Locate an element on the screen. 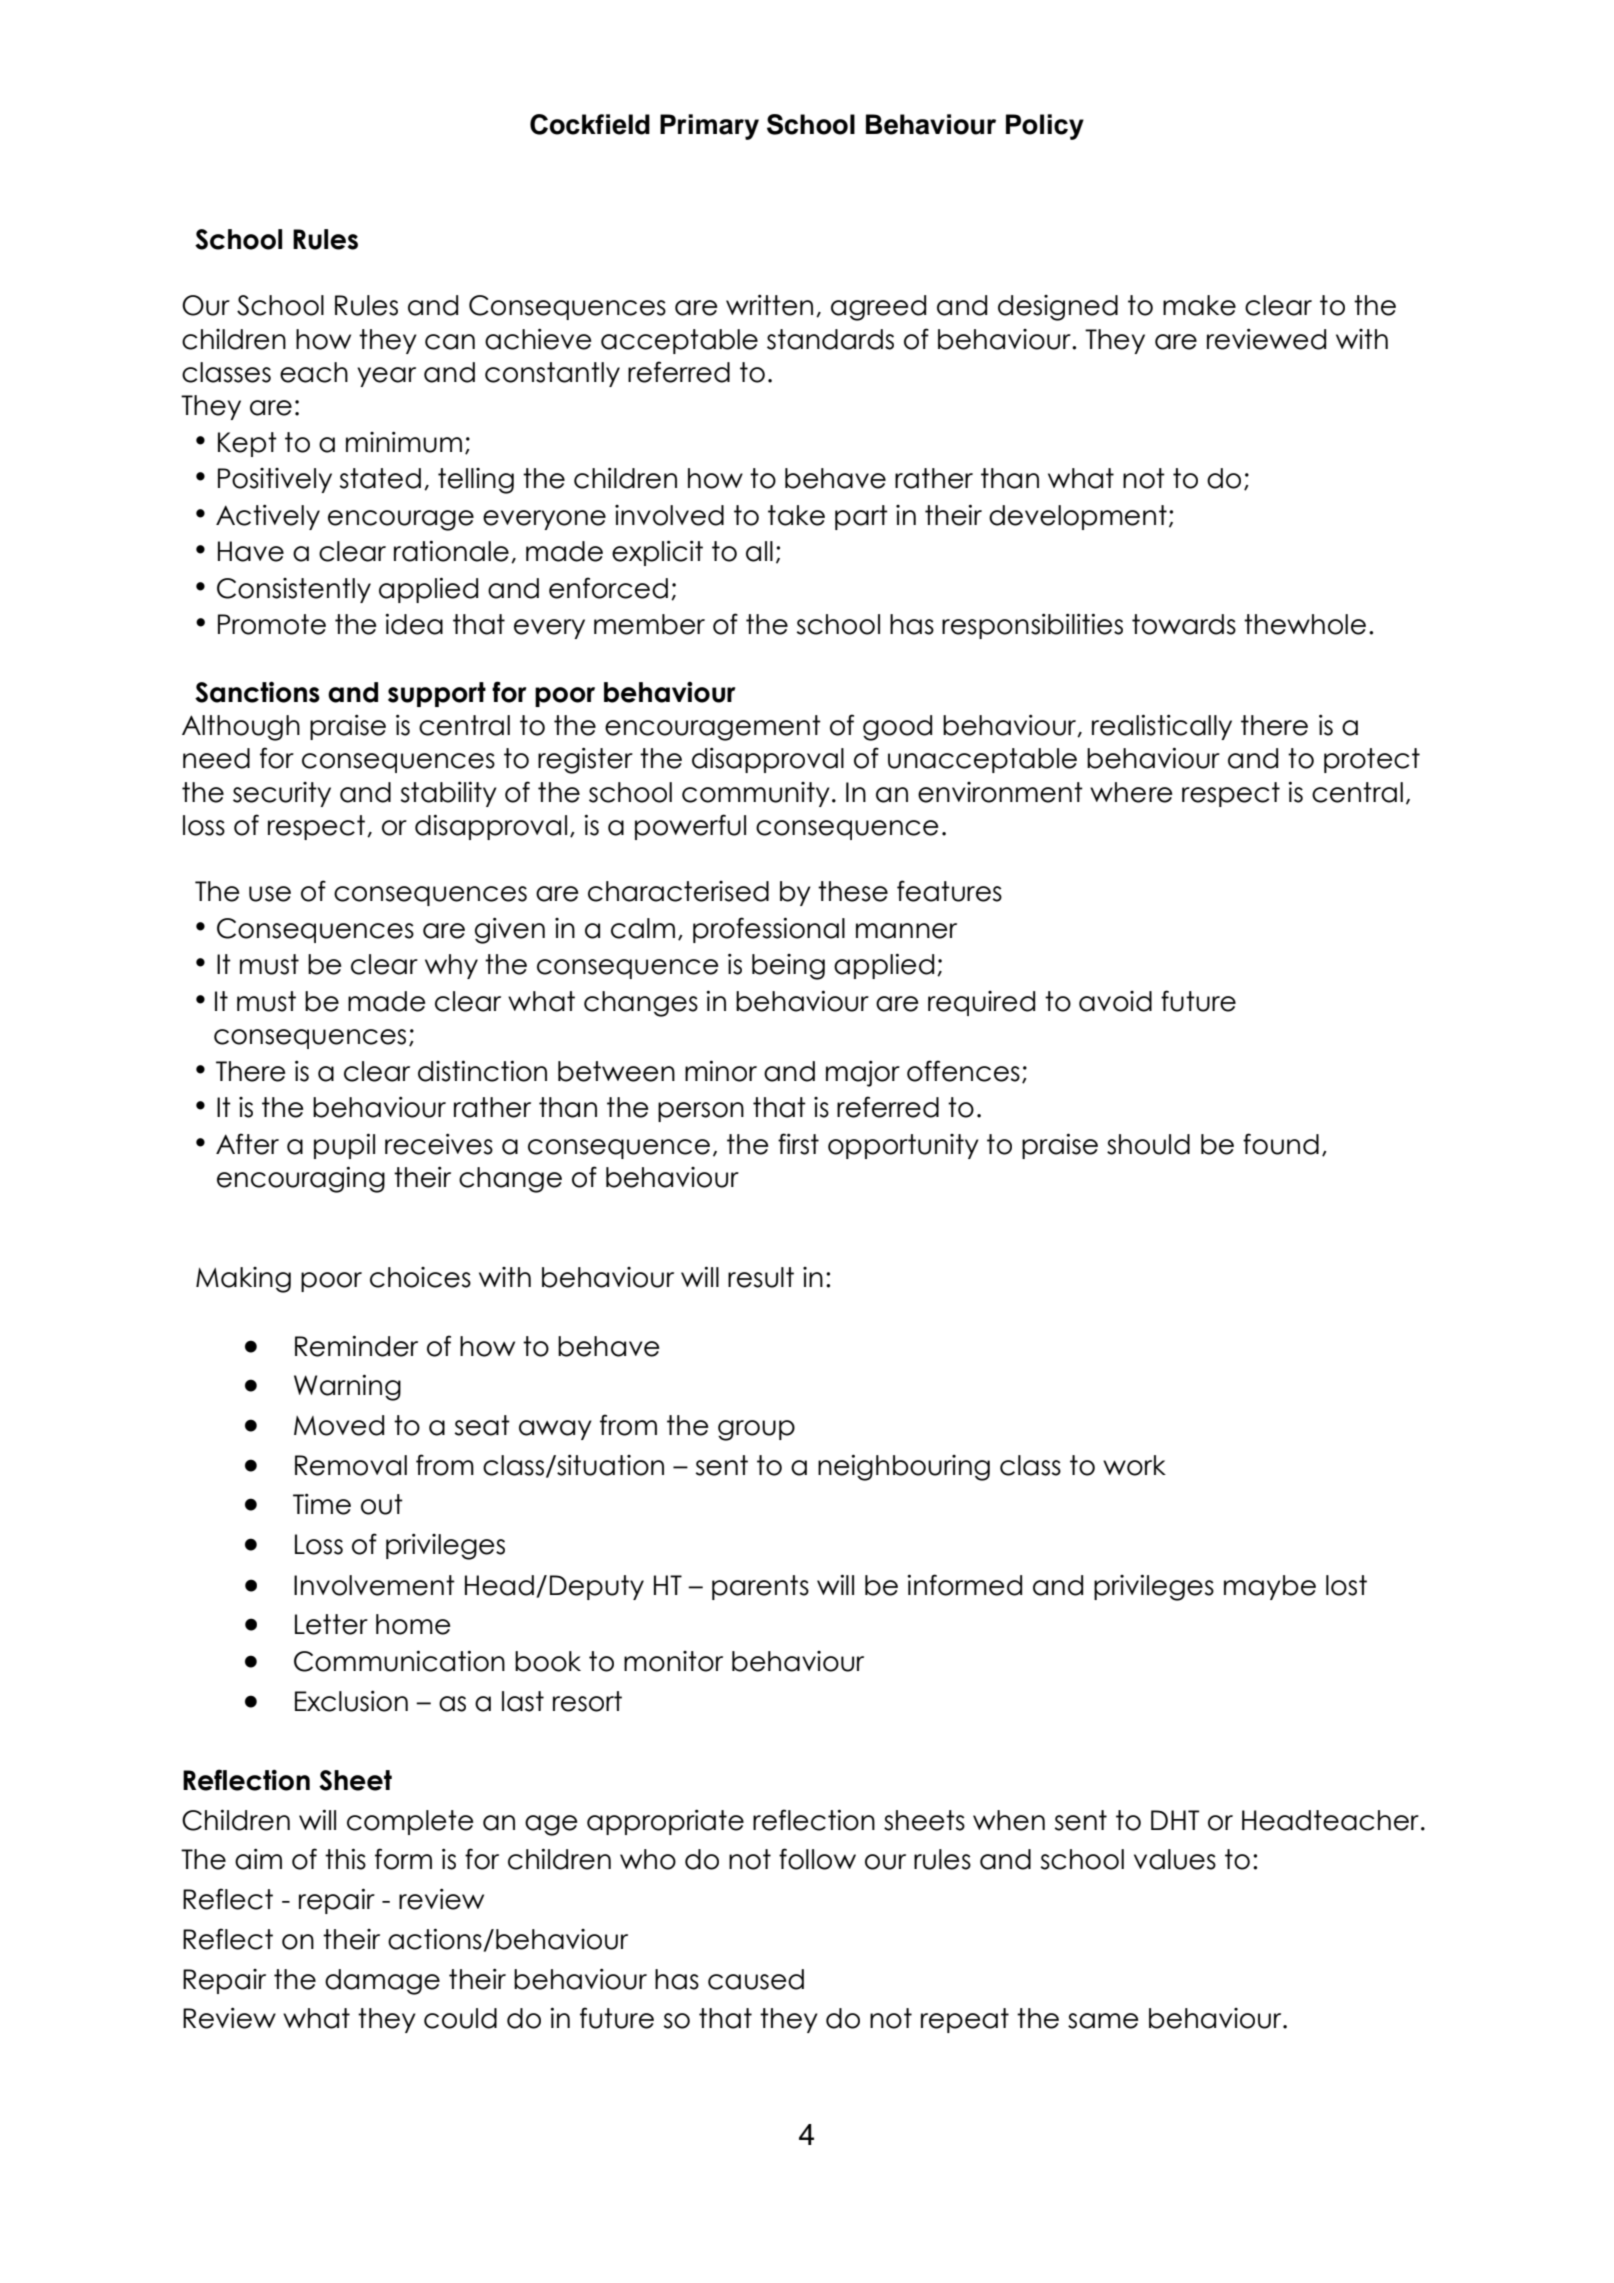 This screenshot has height=2283, width=1614. major is located at coordinates (863, 1074).
